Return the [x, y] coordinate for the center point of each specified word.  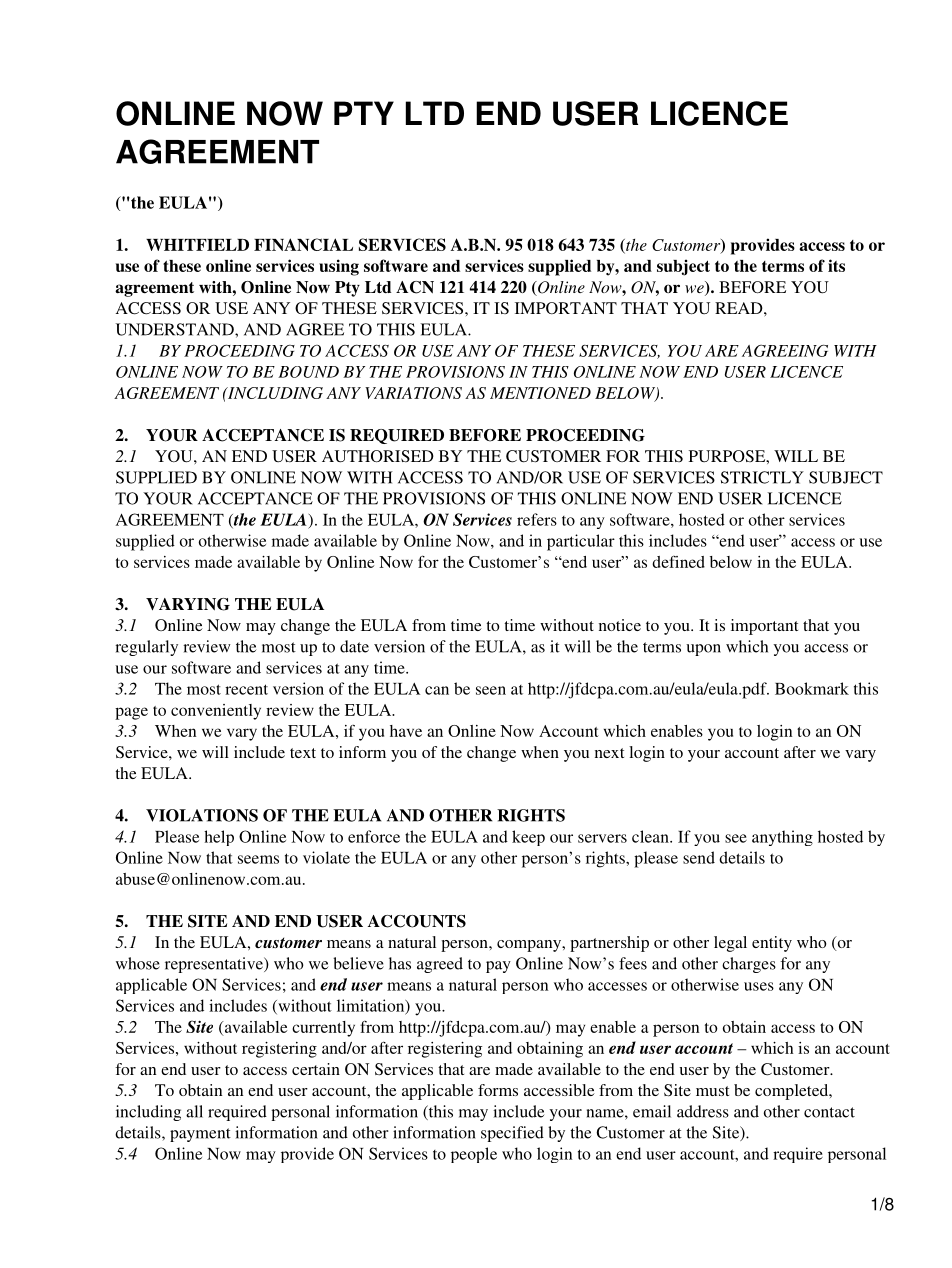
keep [528, 838]
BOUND [308, 372]
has [400, 963]
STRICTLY [762, 477]
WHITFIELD [197, 245]
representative [215, 965]
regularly [146, 648]
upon [703, 650]
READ [740, 308]
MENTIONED [540, 393]
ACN [415, 287]
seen [491, 690]
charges [749, 965]
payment [200, 1135]
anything [782, 838]
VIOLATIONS [202, 815]
